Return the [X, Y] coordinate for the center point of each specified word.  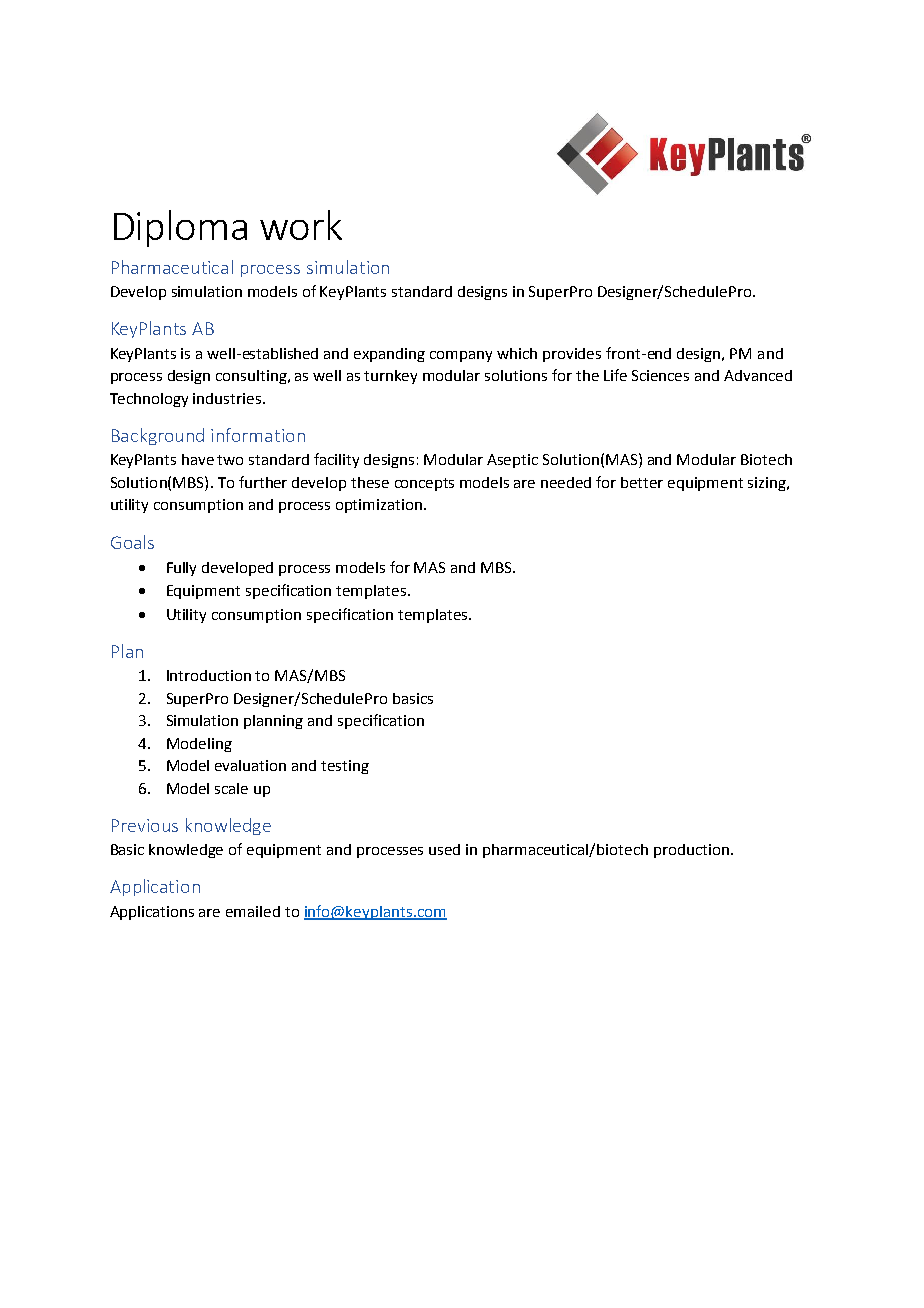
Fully [181, 569]
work [301, 225]
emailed [253, 911]
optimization [380, 506]
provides [572, 355]
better [642, 482]
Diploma [180, 228]
